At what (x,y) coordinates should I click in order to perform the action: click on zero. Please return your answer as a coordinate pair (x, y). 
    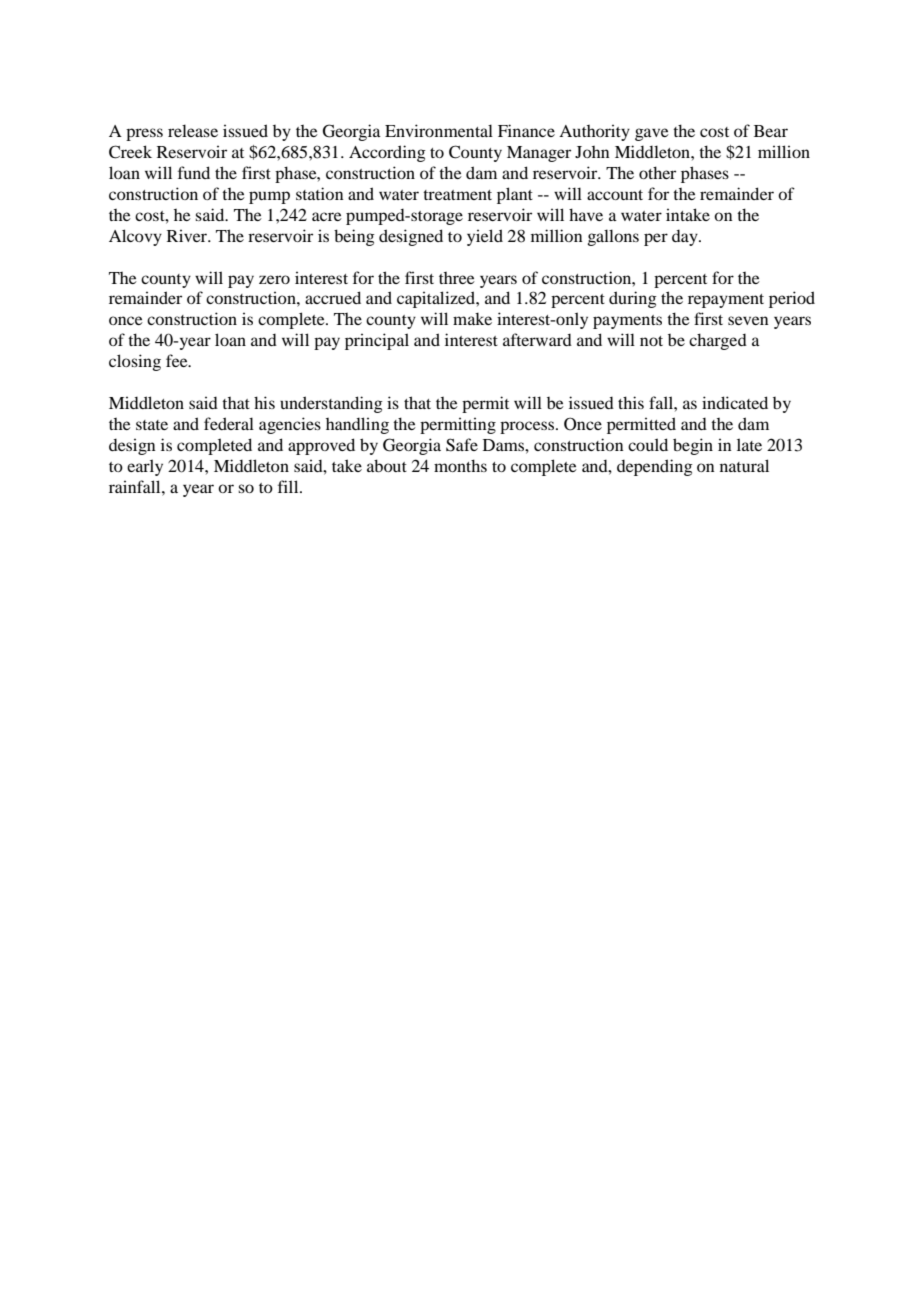
    Looking at the image, I should click on (274, 279).
